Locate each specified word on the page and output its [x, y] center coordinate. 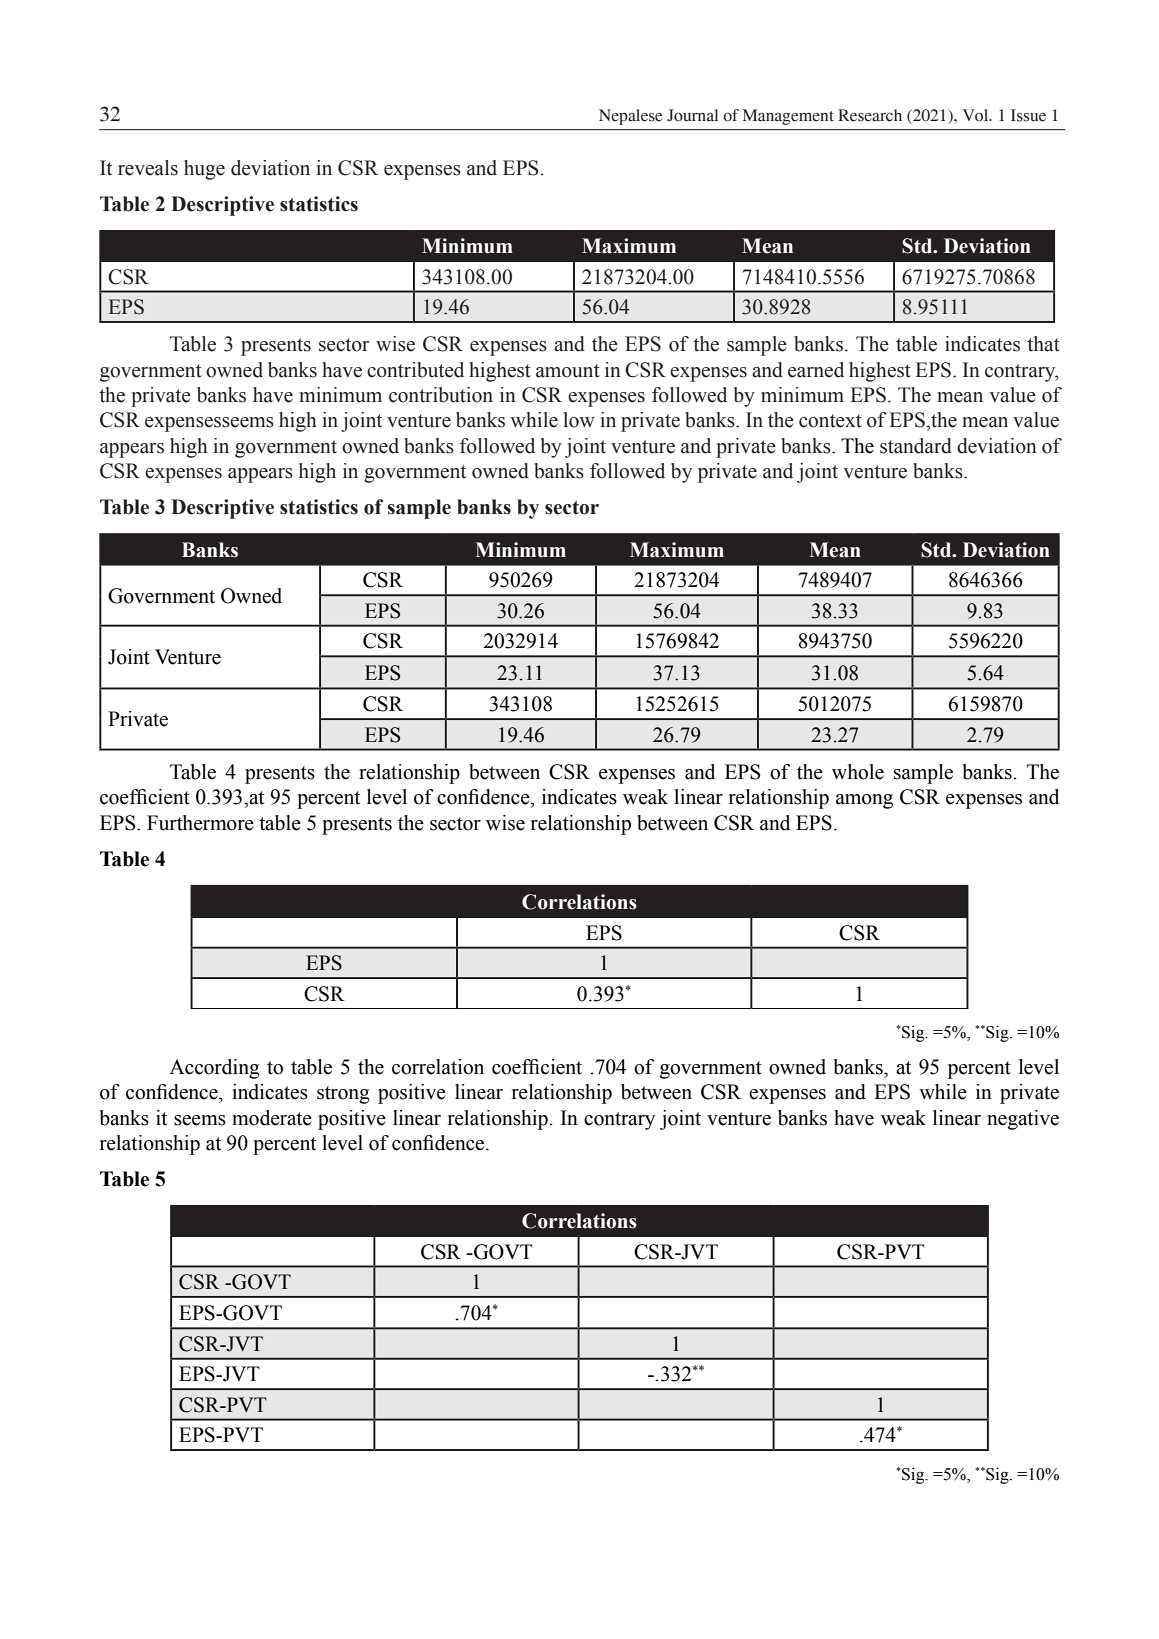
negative [1023, 1120]
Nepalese [630, 117]
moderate [272, 1118]
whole [858, 772]
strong [343, 1095]
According [214, 1069]
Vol [977, 115]
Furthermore [200, 823]
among [864, 801]
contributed [415, 370]
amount [568, 371]
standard [916, 446]
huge [204, 170]
